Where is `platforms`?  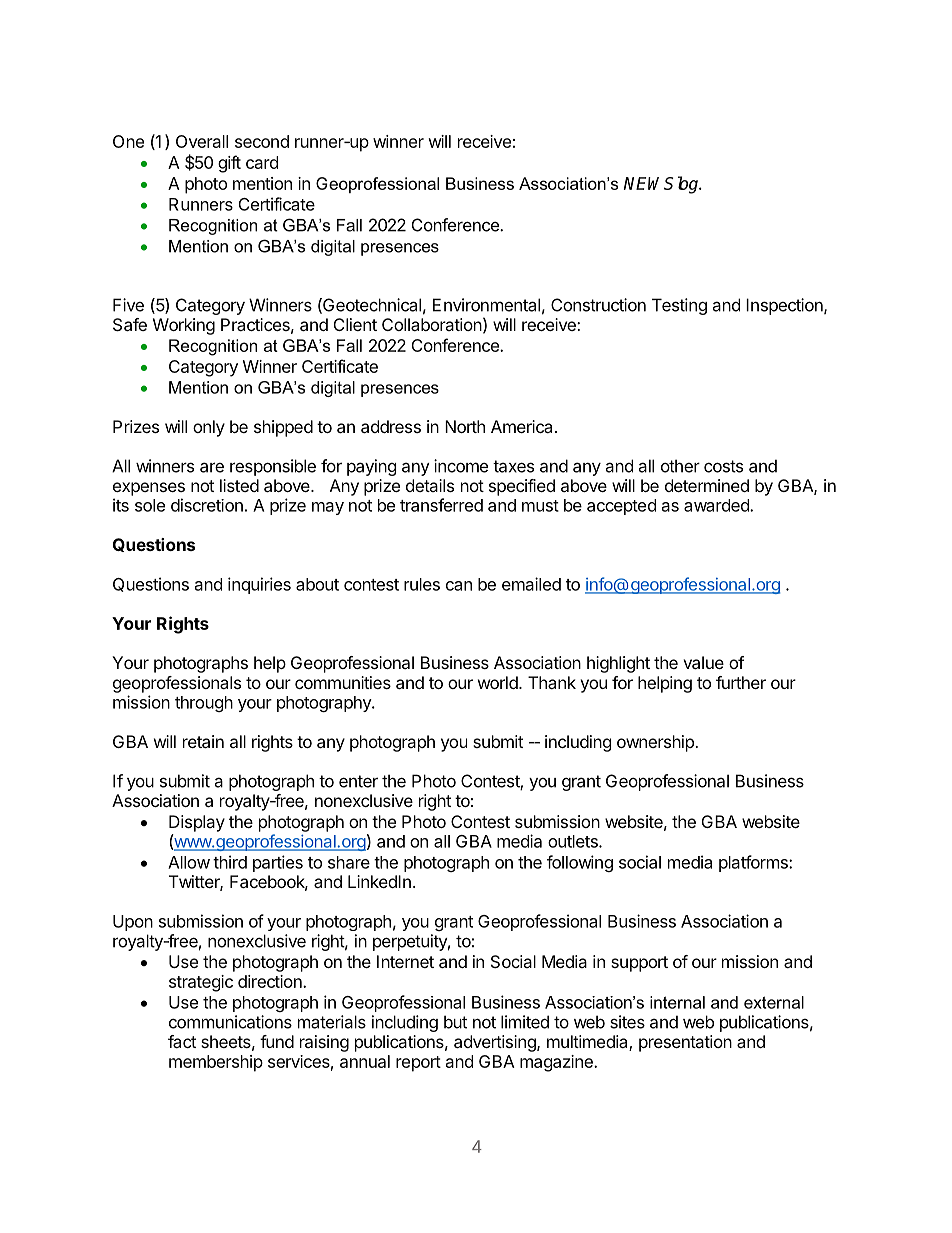 platforms is located at coordinates (754, 863).
